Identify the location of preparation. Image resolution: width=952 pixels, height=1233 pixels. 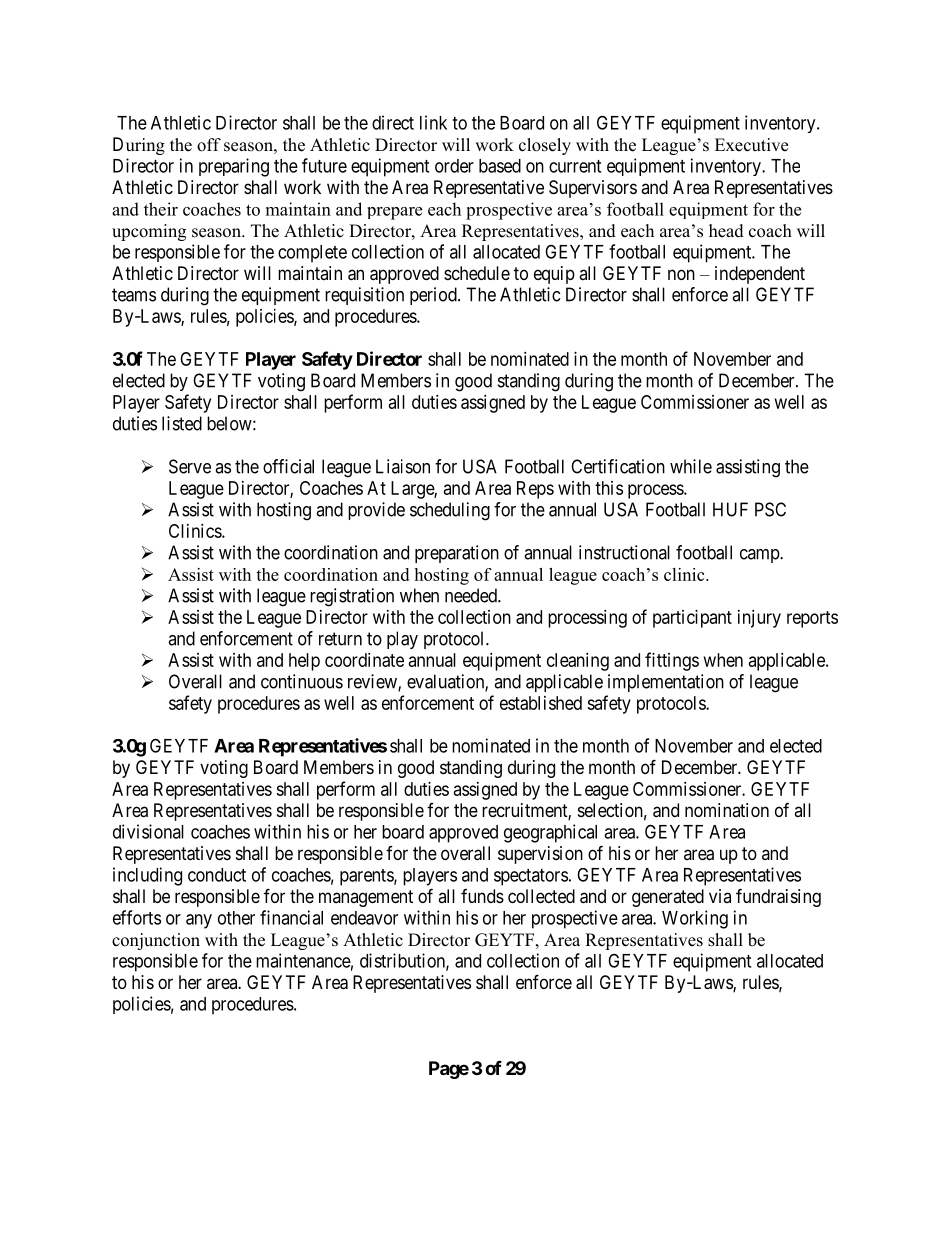
(457, 554).
